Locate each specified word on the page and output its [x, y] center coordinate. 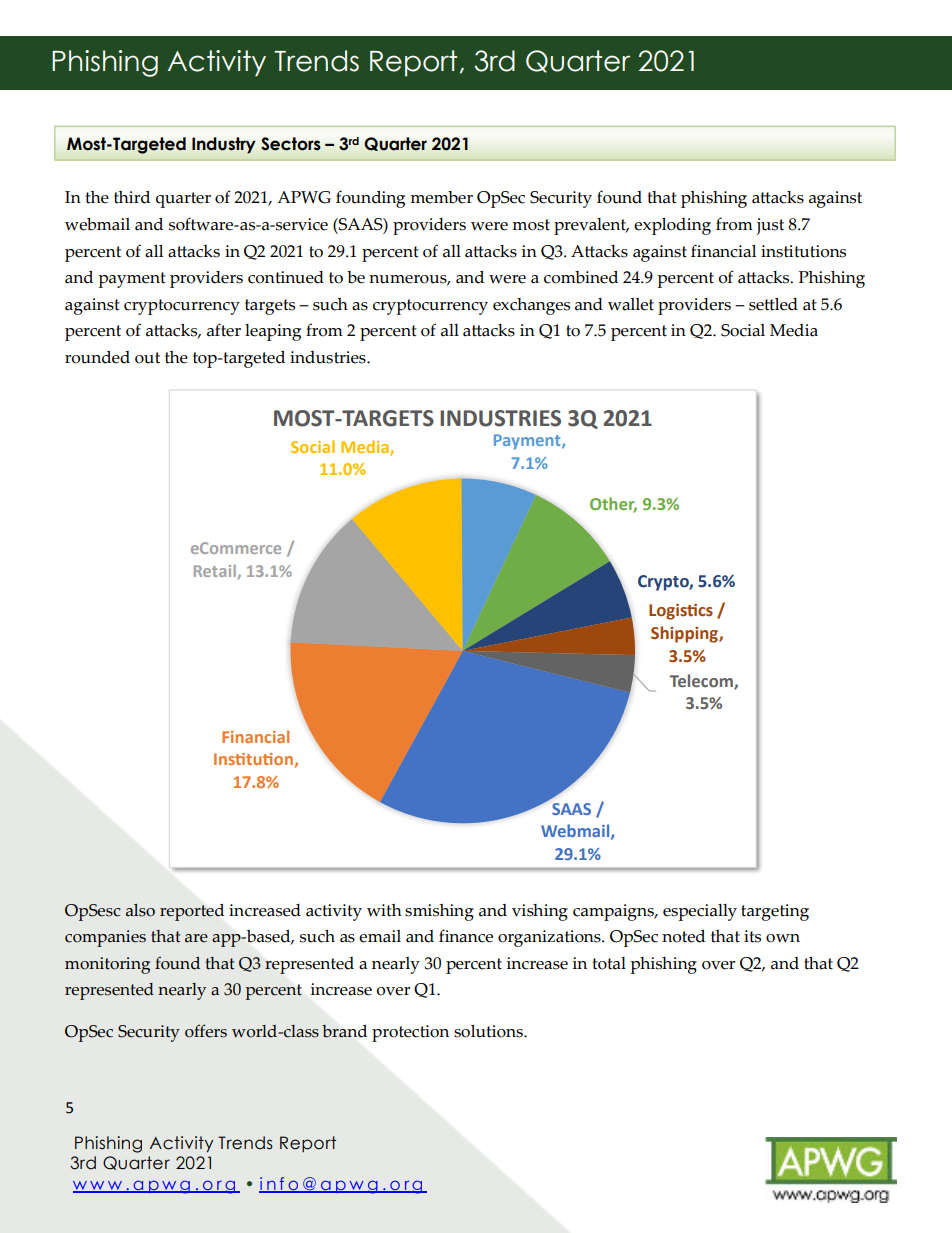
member [441, 197]
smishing [439, 912]
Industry [224, 145]
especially [700, 912]
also [140, 910]
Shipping [685, 634]
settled [773, 304]
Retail [215, 570]
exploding [672, 226]
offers [206, 1031]
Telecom [702, 681]
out [147, 358]
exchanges [531, 306]
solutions [489, 1031]
